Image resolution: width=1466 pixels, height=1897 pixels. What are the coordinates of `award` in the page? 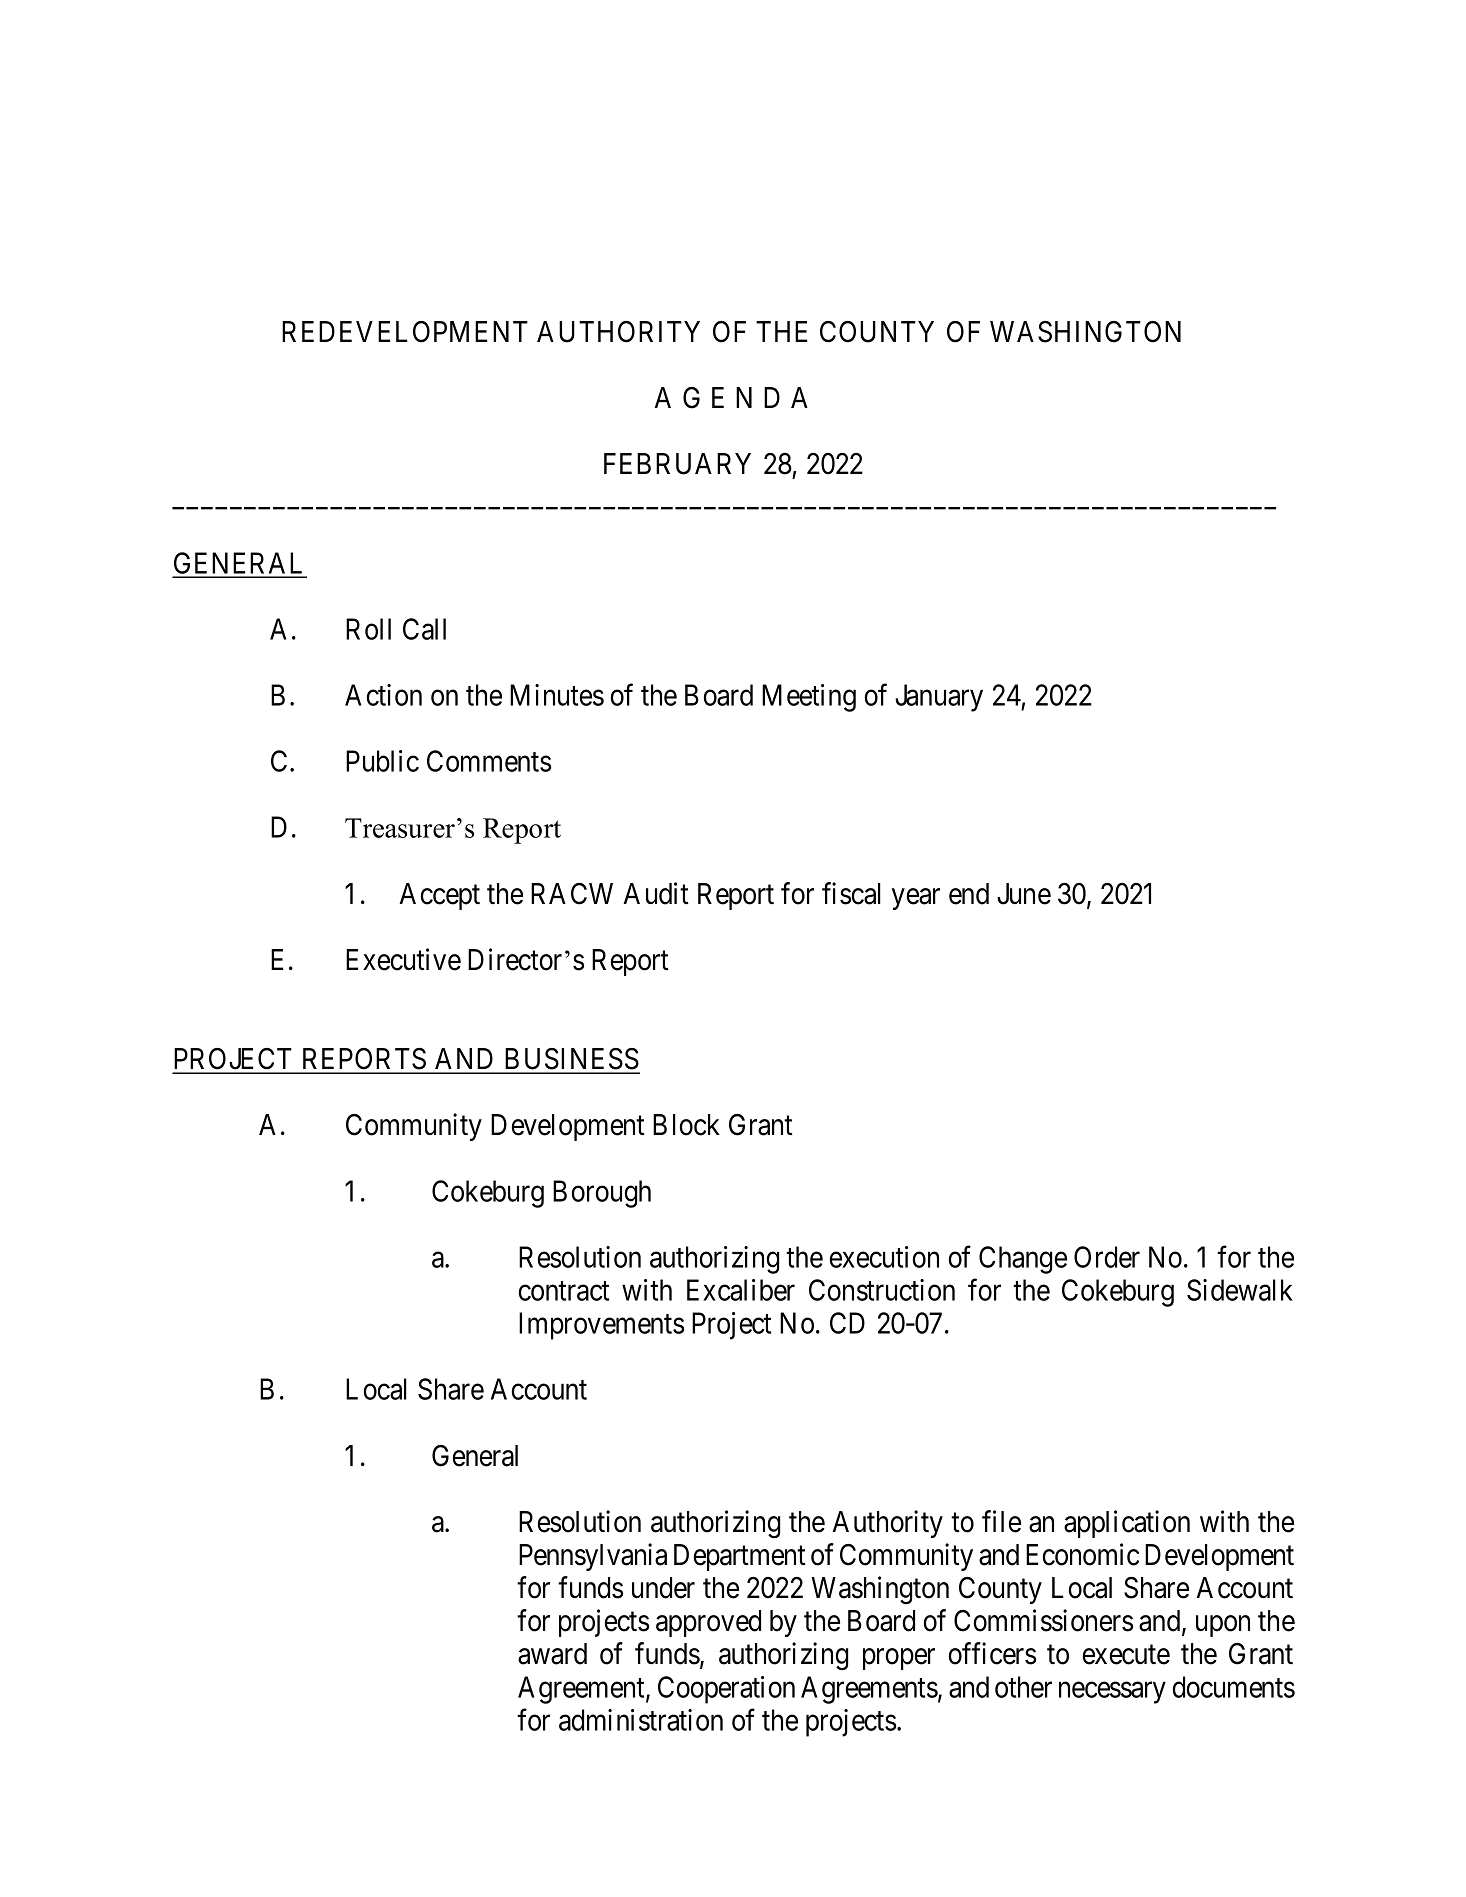 It's located at (552, 1654).
